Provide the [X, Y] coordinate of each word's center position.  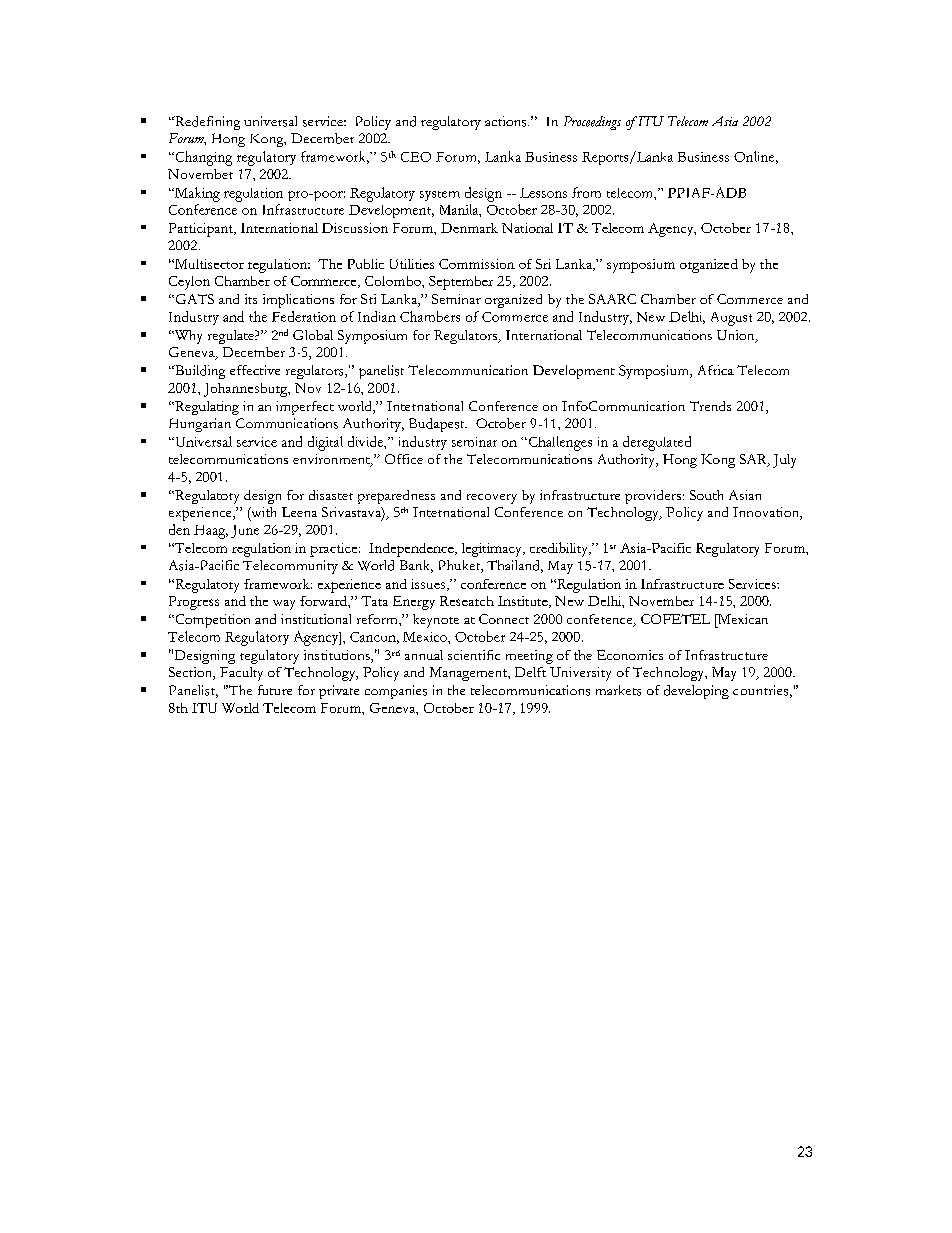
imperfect [305, 408]
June [245, 531]
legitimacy [493, 550]
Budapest [438, 425]
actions [507, 121]
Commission [477, 264]
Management [469, 674]
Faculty [241, 674]
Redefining [206, 123]
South [706, 495]
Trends [710, 406]
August [731, 319]
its [251, 299]
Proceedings [592, 123]
